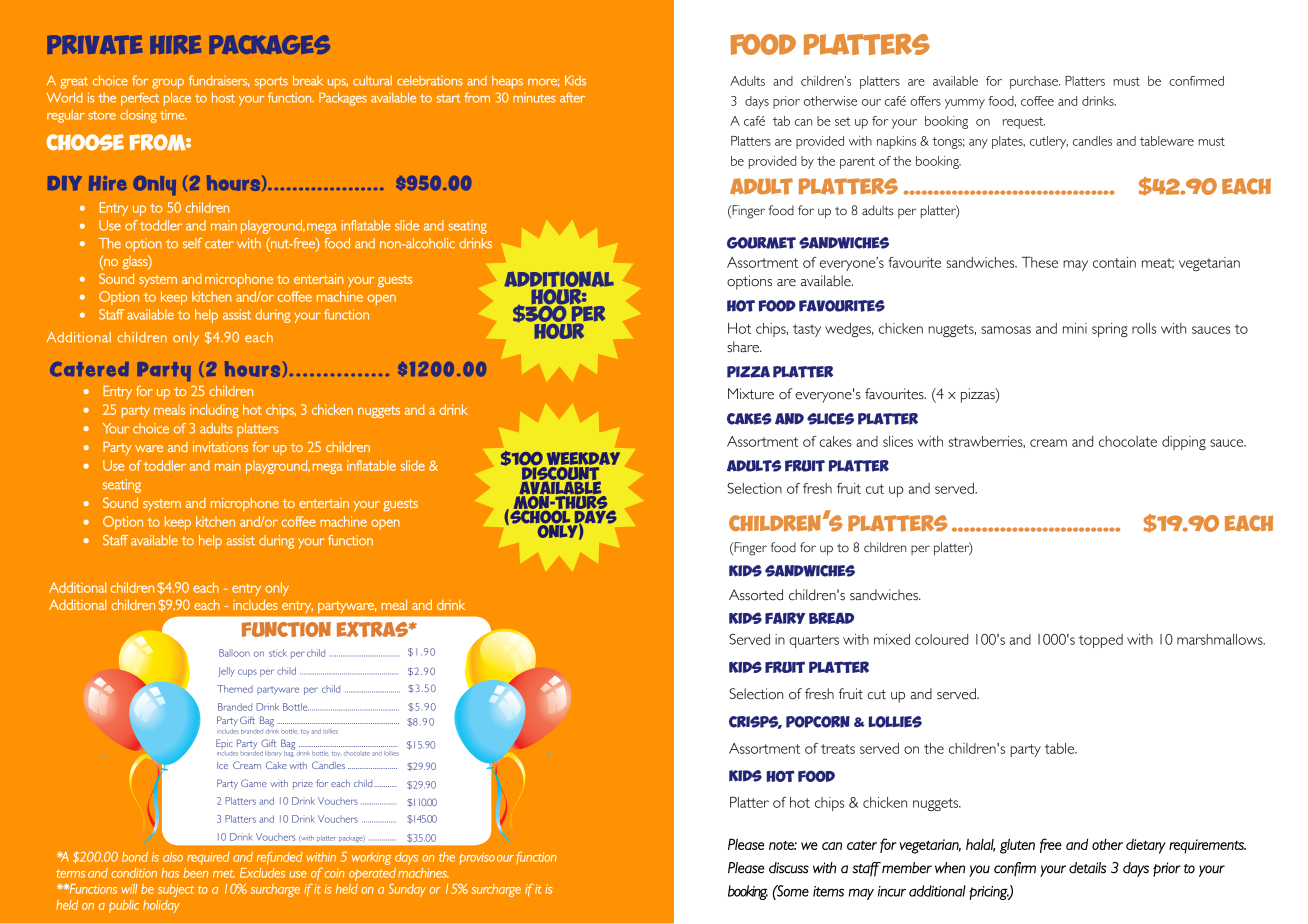 This screenshot has height=924, width=1308. I want to click on including, so click(214, 411).
